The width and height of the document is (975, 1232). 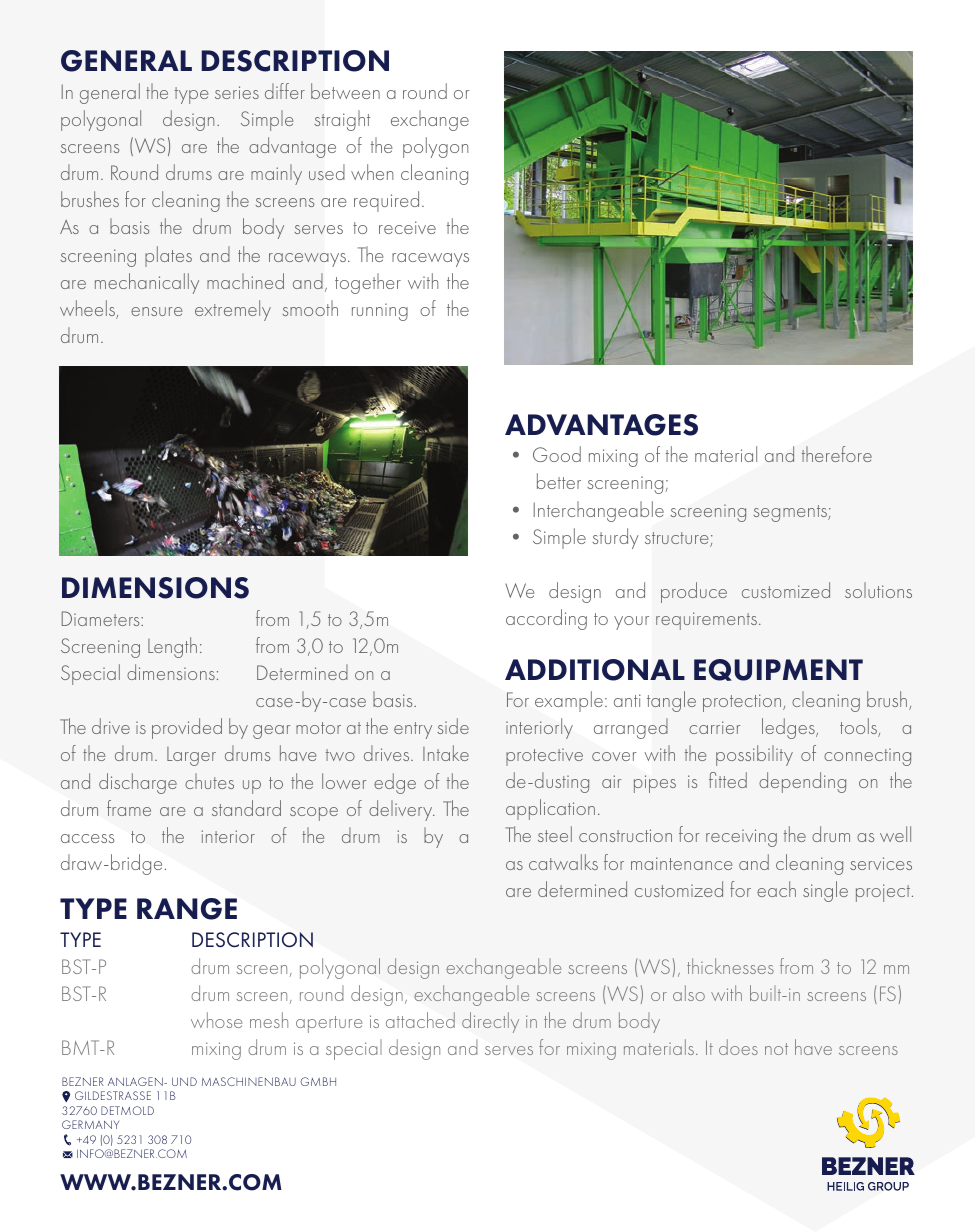 I want to click on receive, so click(x=407, y=227).
